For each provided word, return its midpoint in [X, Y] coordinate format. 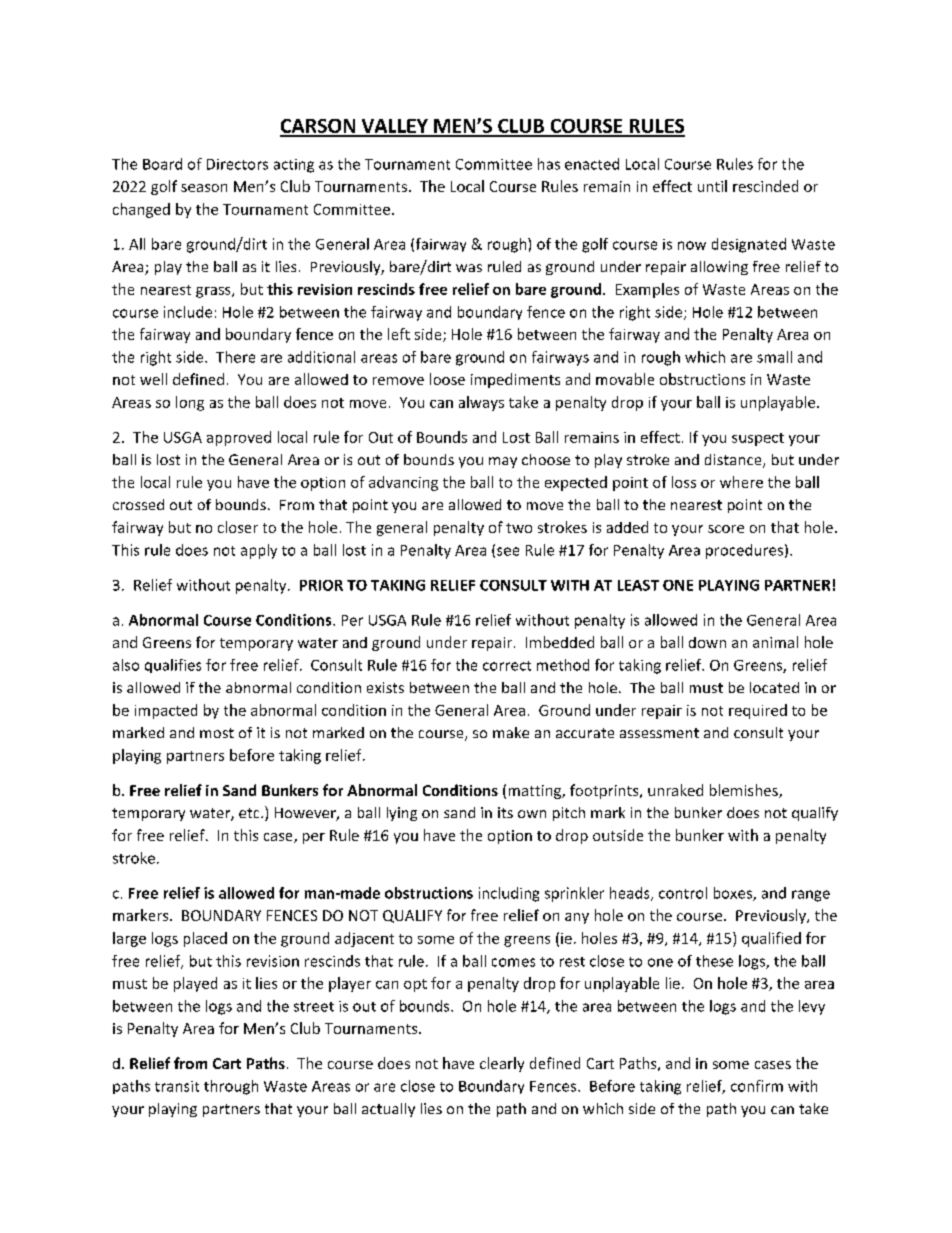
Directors [237, 164]
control [683, 893]
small [774, 357]
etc [250, 813]
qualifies [173, 666]
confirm [757, 1086]
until [712, 186]
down [707, 642]
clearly [502, 1064]
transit [177, 1086]
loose [447, 379]
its [505, 812]
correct [507, 666]
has [549, 164]
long [190, 403]
